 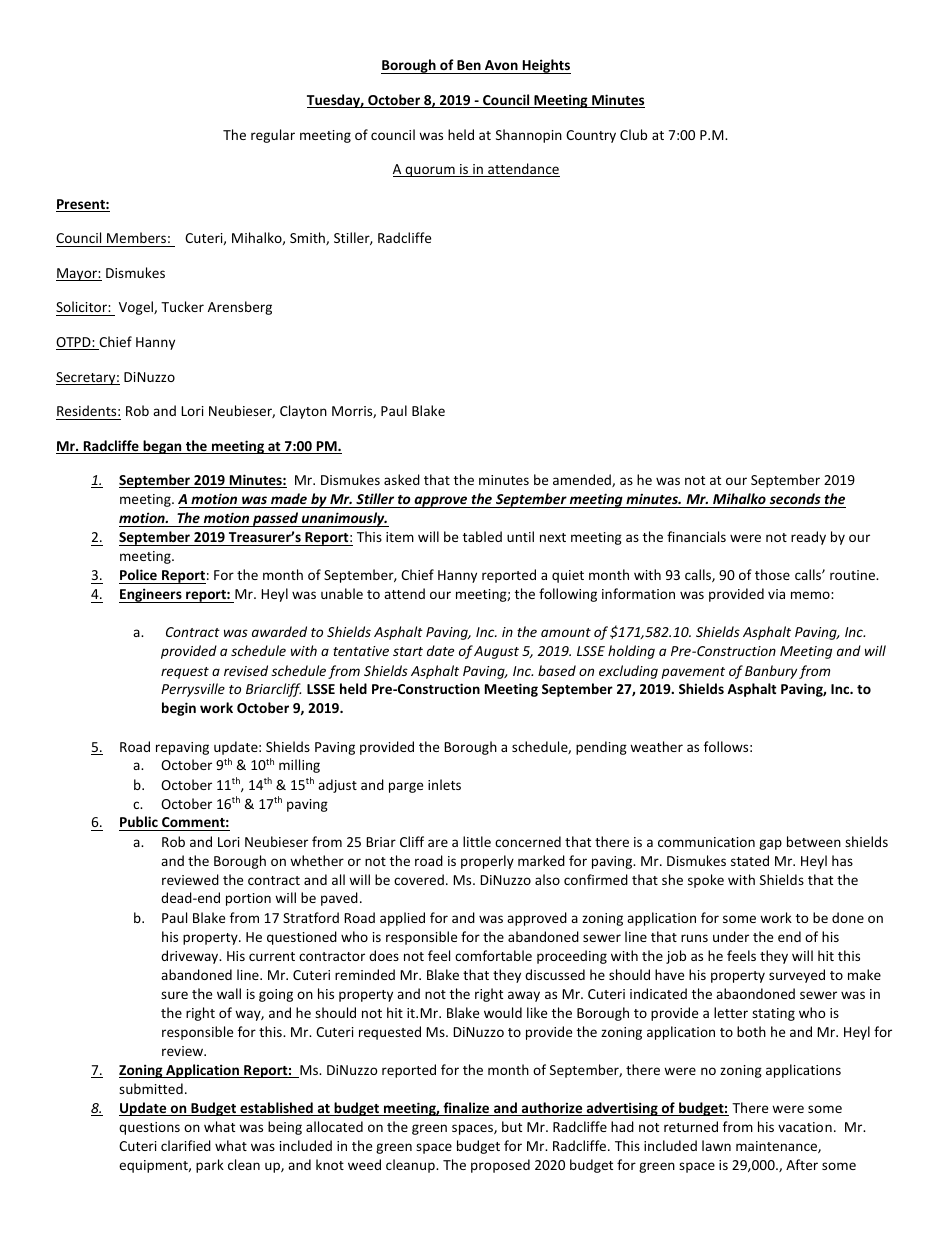 What do you see at coordinates (501, 67) in the page?
I see `Avon` at bounding box center [501, 67].
